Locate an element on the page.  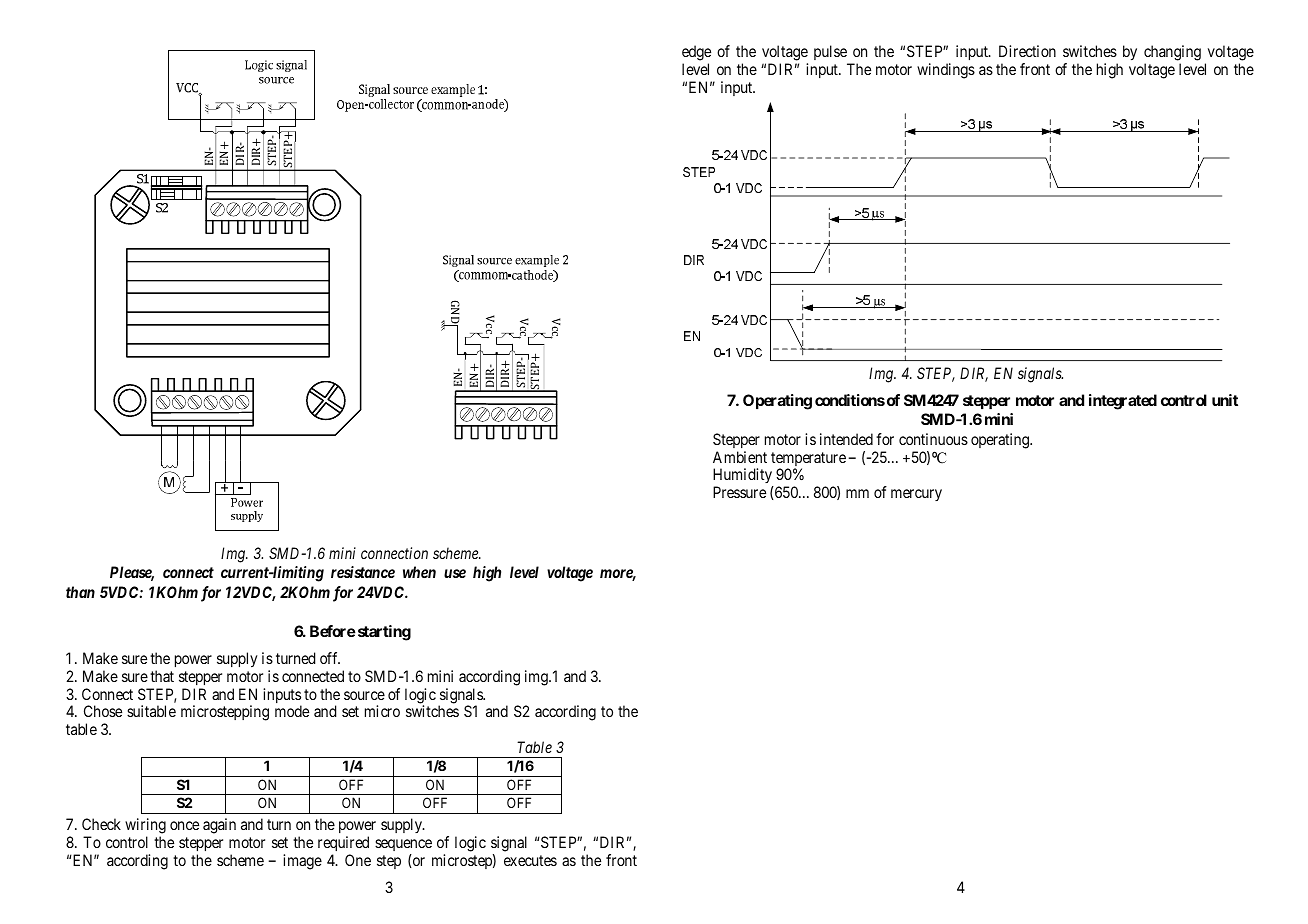
integrated is located at coordinates (1123, 402).
